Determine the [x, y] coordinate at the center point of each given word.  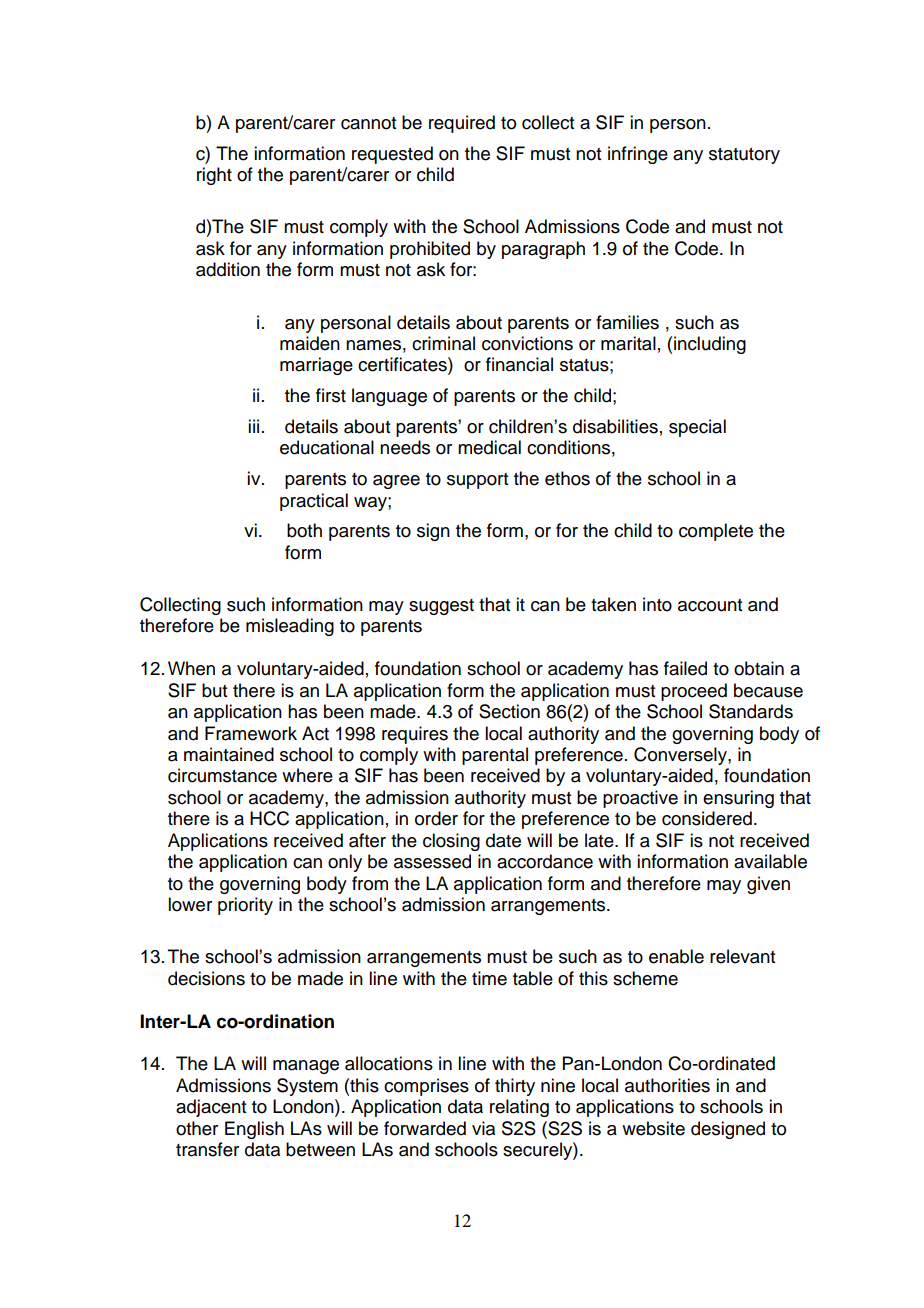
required [462, 124]
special [697, 428]
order [436, 818]
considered [707, 818]
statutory [744, 156]
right [214, 176]
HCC [269, 818]
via [483, 1128]
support [477, 481]
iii [253, 426]
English [254, 1130]
